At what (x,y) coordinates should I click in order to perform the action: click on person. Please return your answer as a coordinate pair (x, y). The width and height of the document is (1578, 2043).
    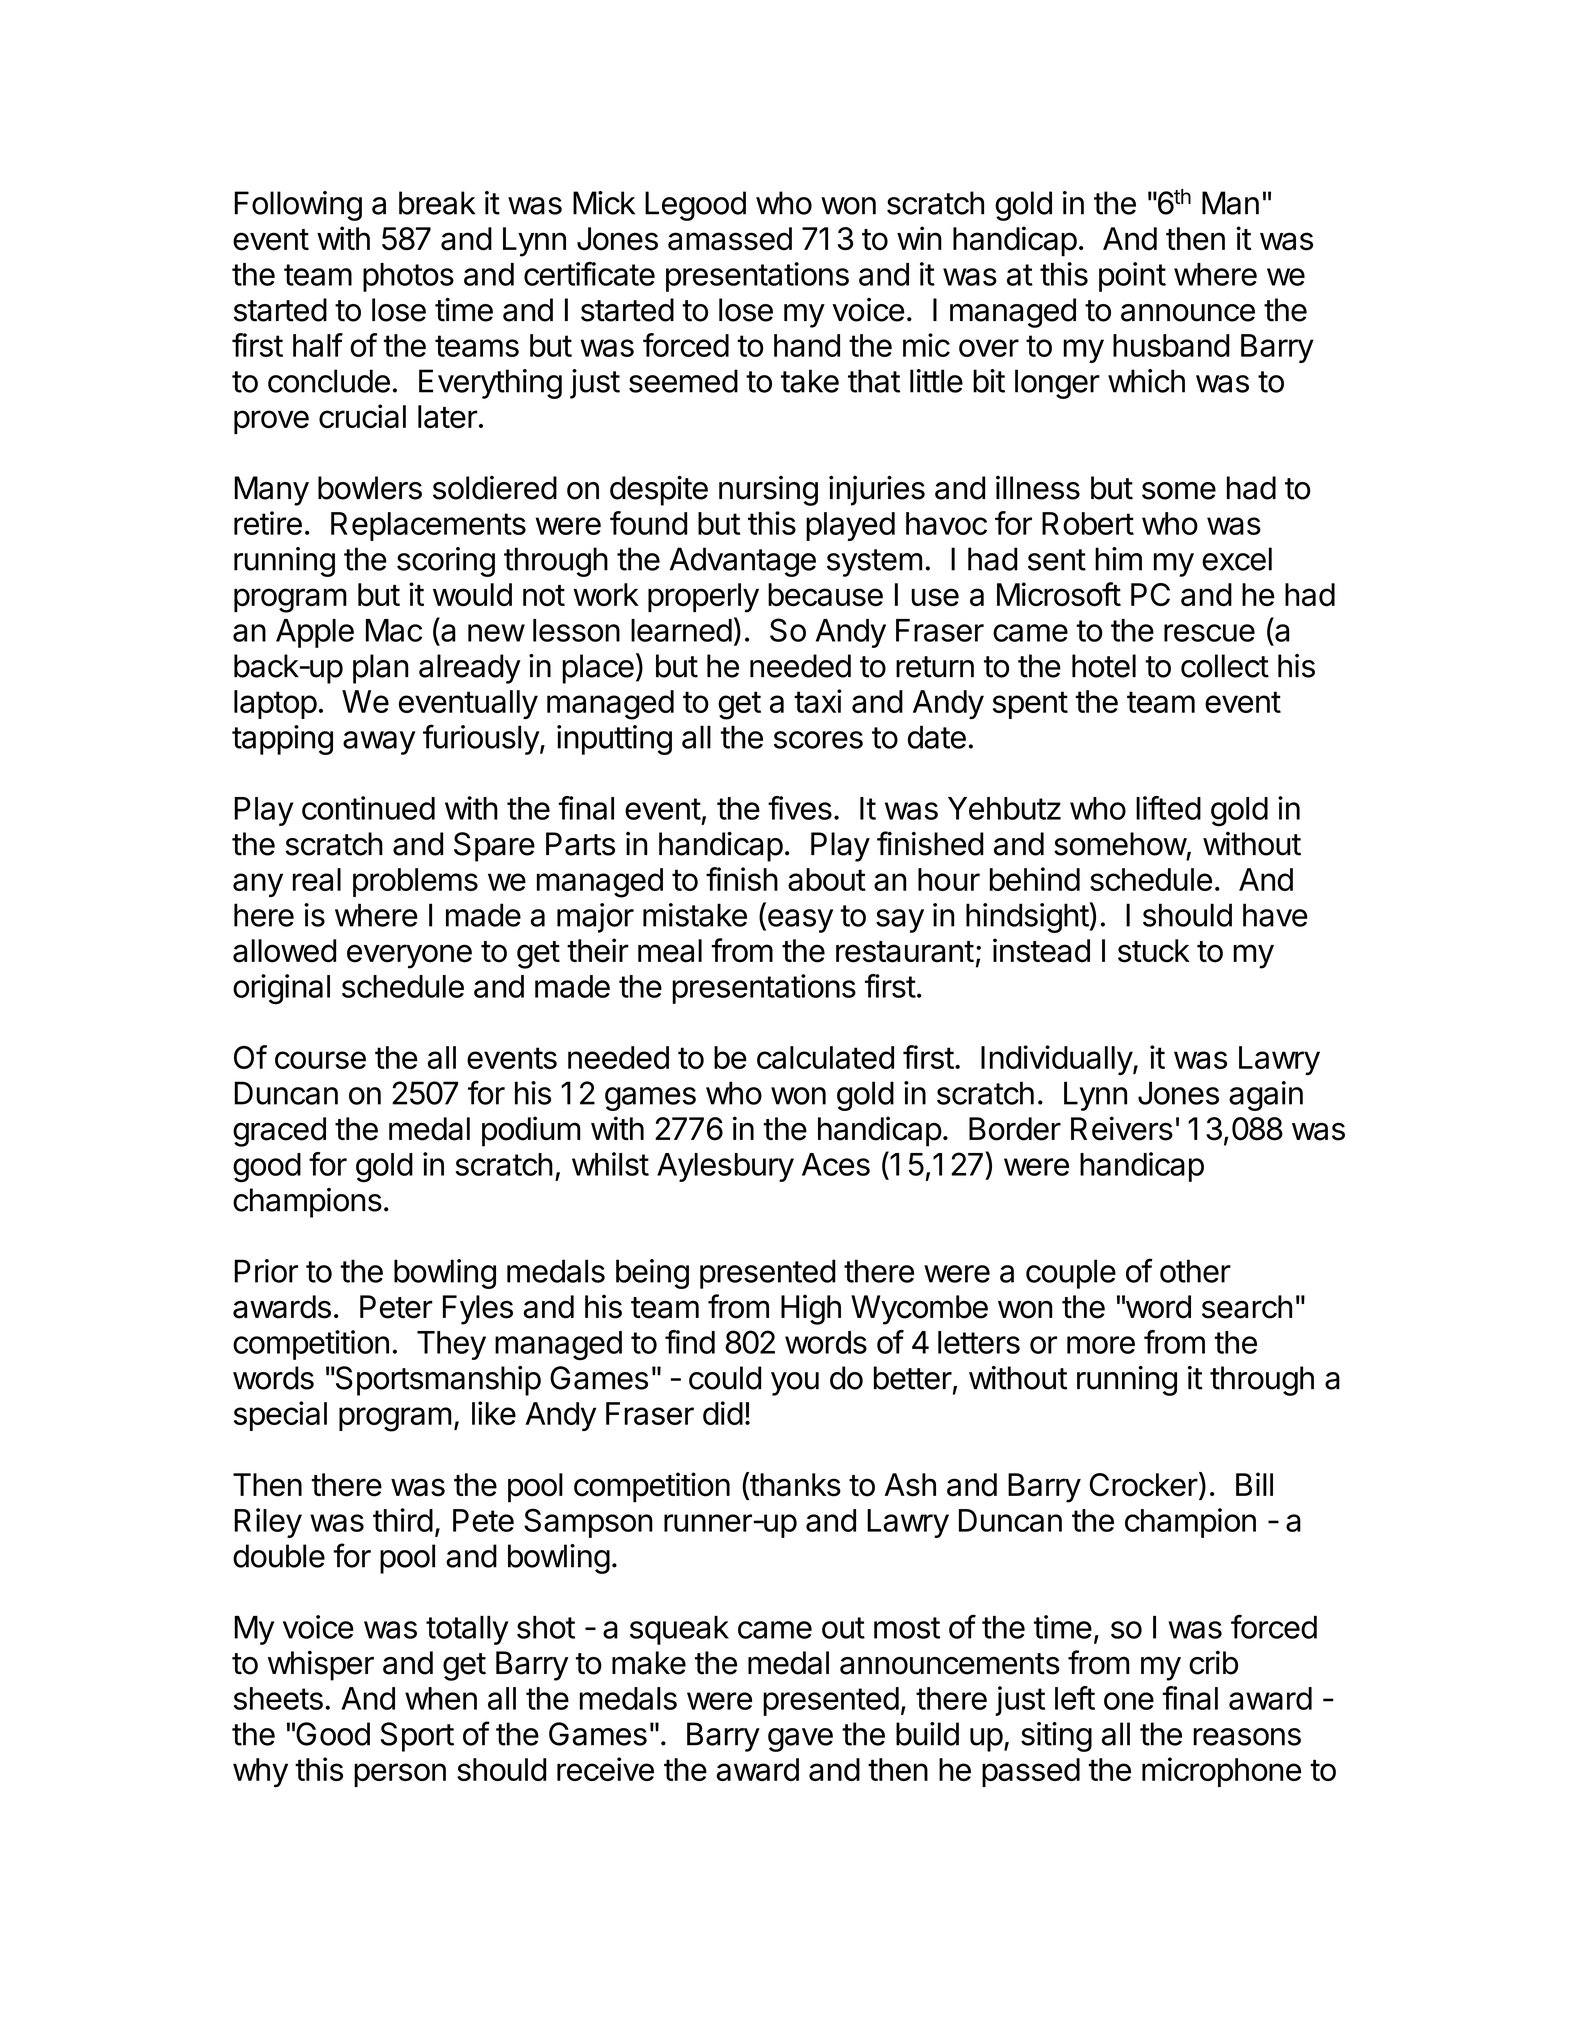
    Looking at the image, I should click on (400, 1775).
